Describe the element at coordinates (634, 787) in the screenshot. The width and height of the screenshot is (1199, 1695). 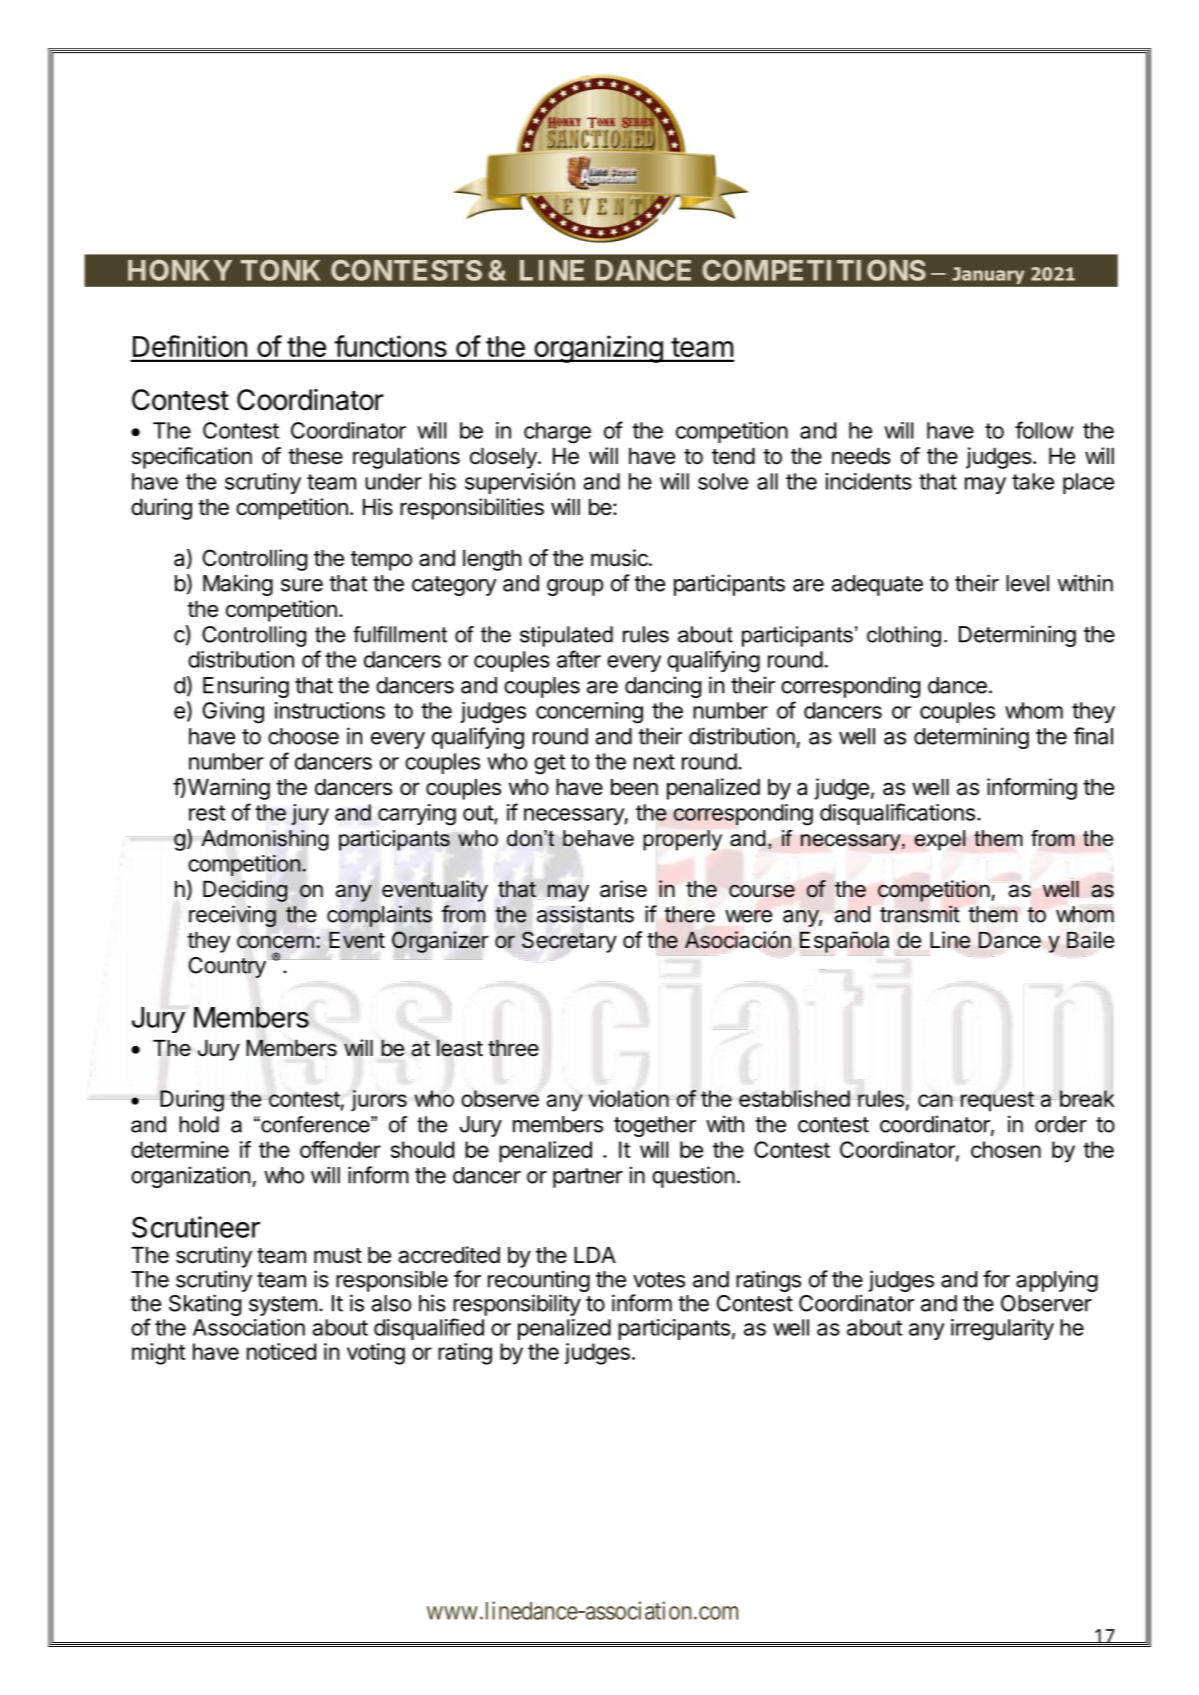
I see `been` at that location.
